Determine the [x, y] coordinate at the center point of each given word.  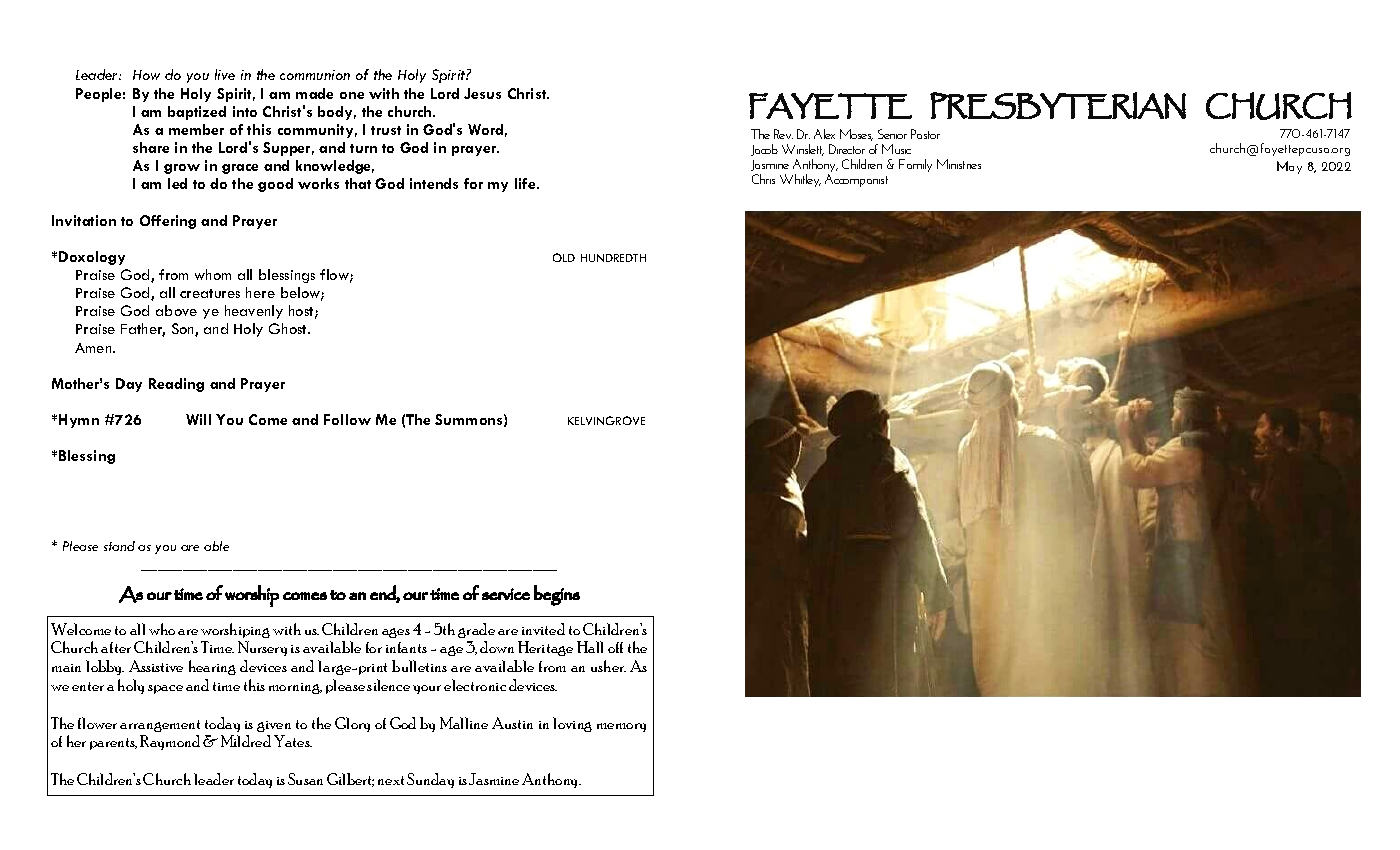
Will [198, 419]
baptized [197, 113]
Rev [783, 134]
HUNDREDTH [613, 258]
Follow [347, 419]
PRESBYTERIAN [1058, 105]
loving [572, 724]
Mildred [246, 741]
